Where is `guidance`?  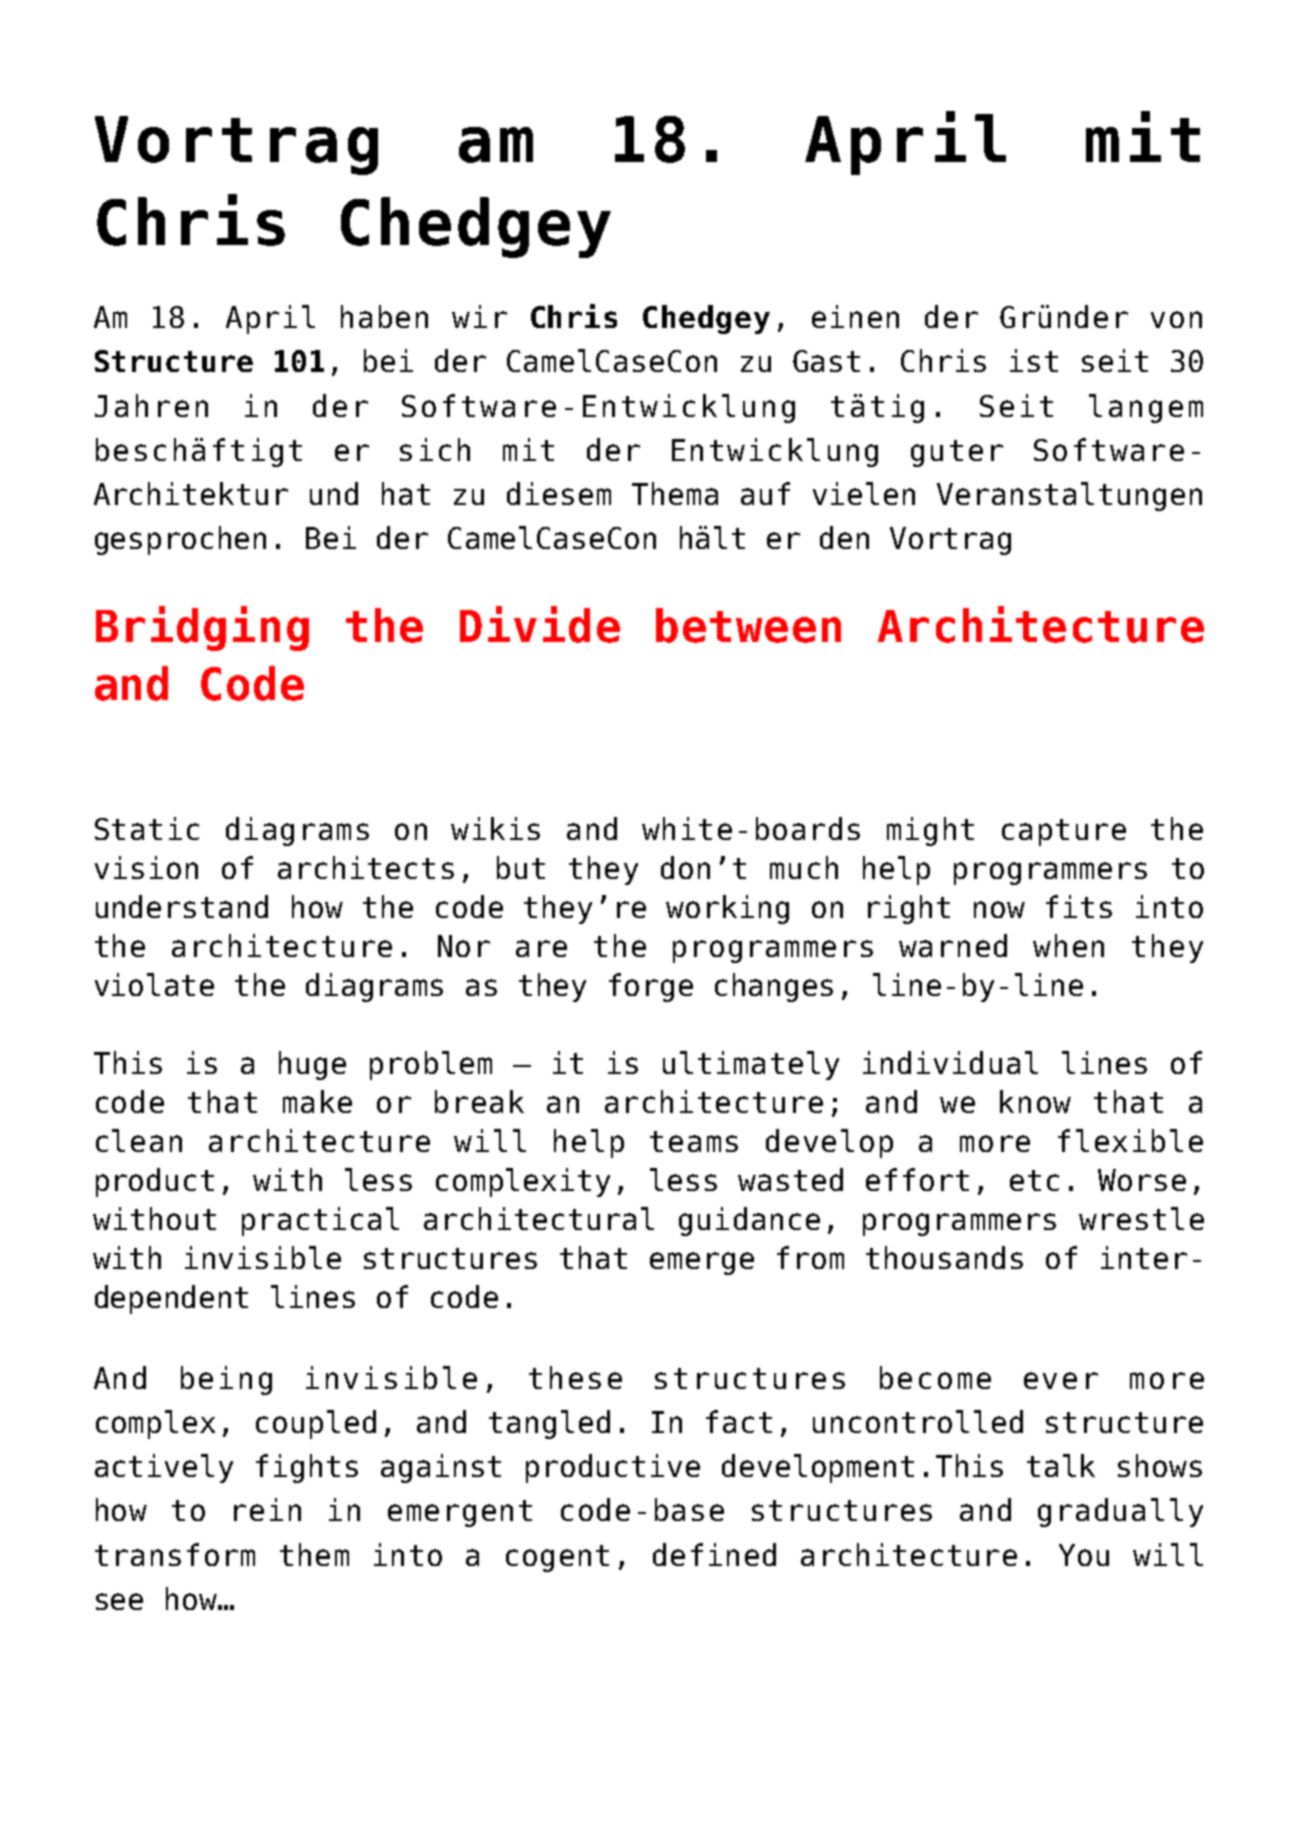 guidance is located at coordinates (749, 1221).
